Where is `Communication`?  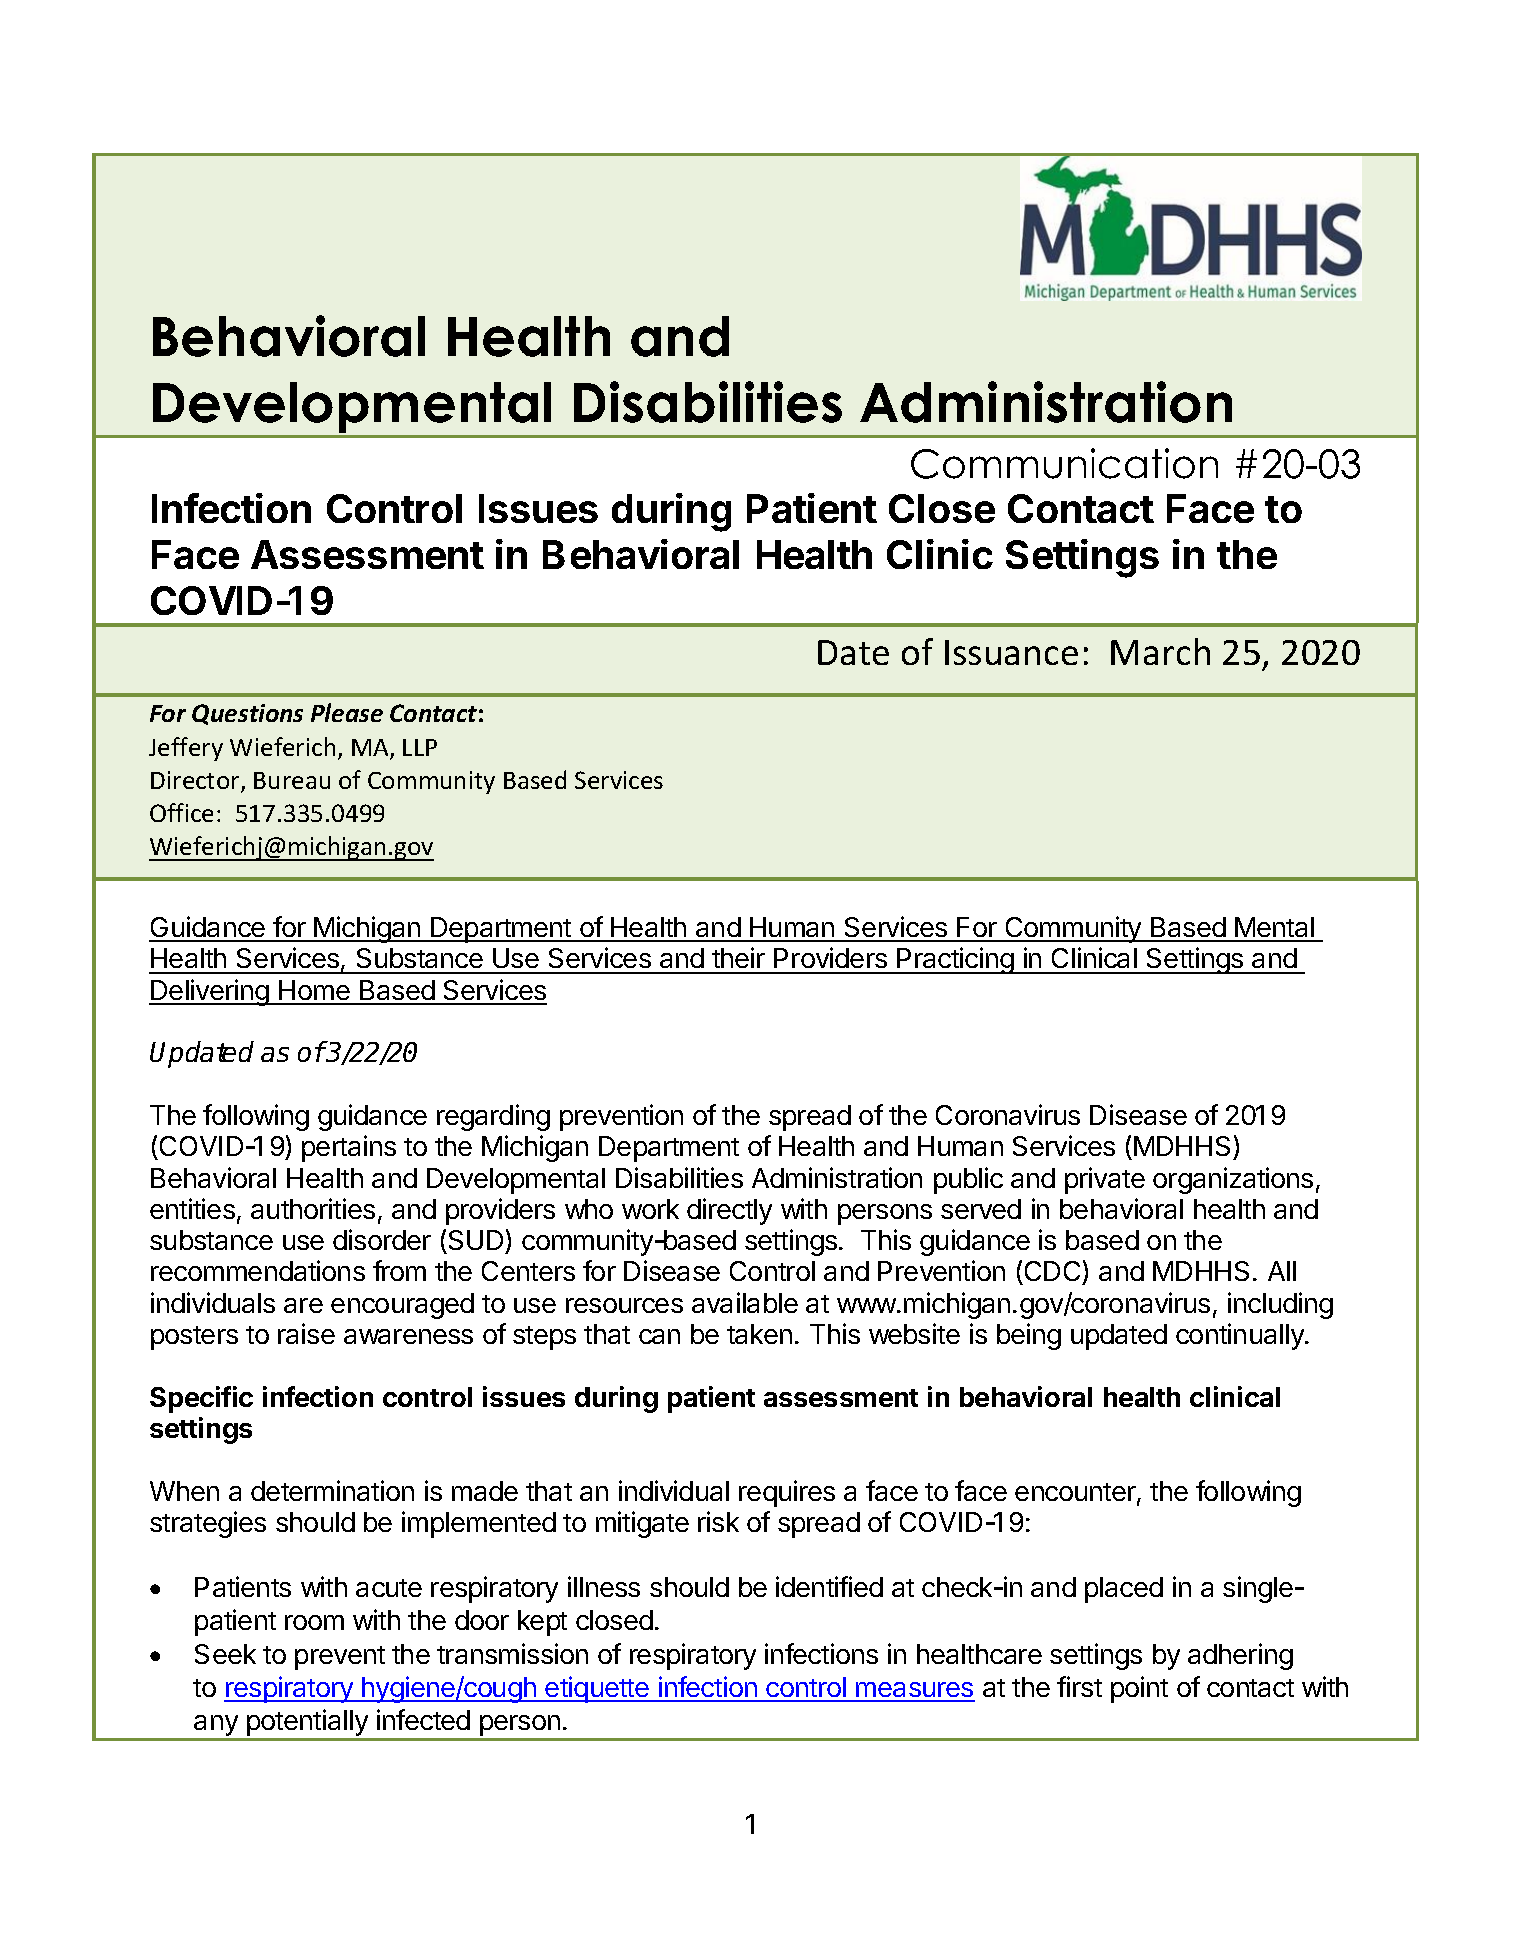 Communication is located at coordinates (1064, 463).
